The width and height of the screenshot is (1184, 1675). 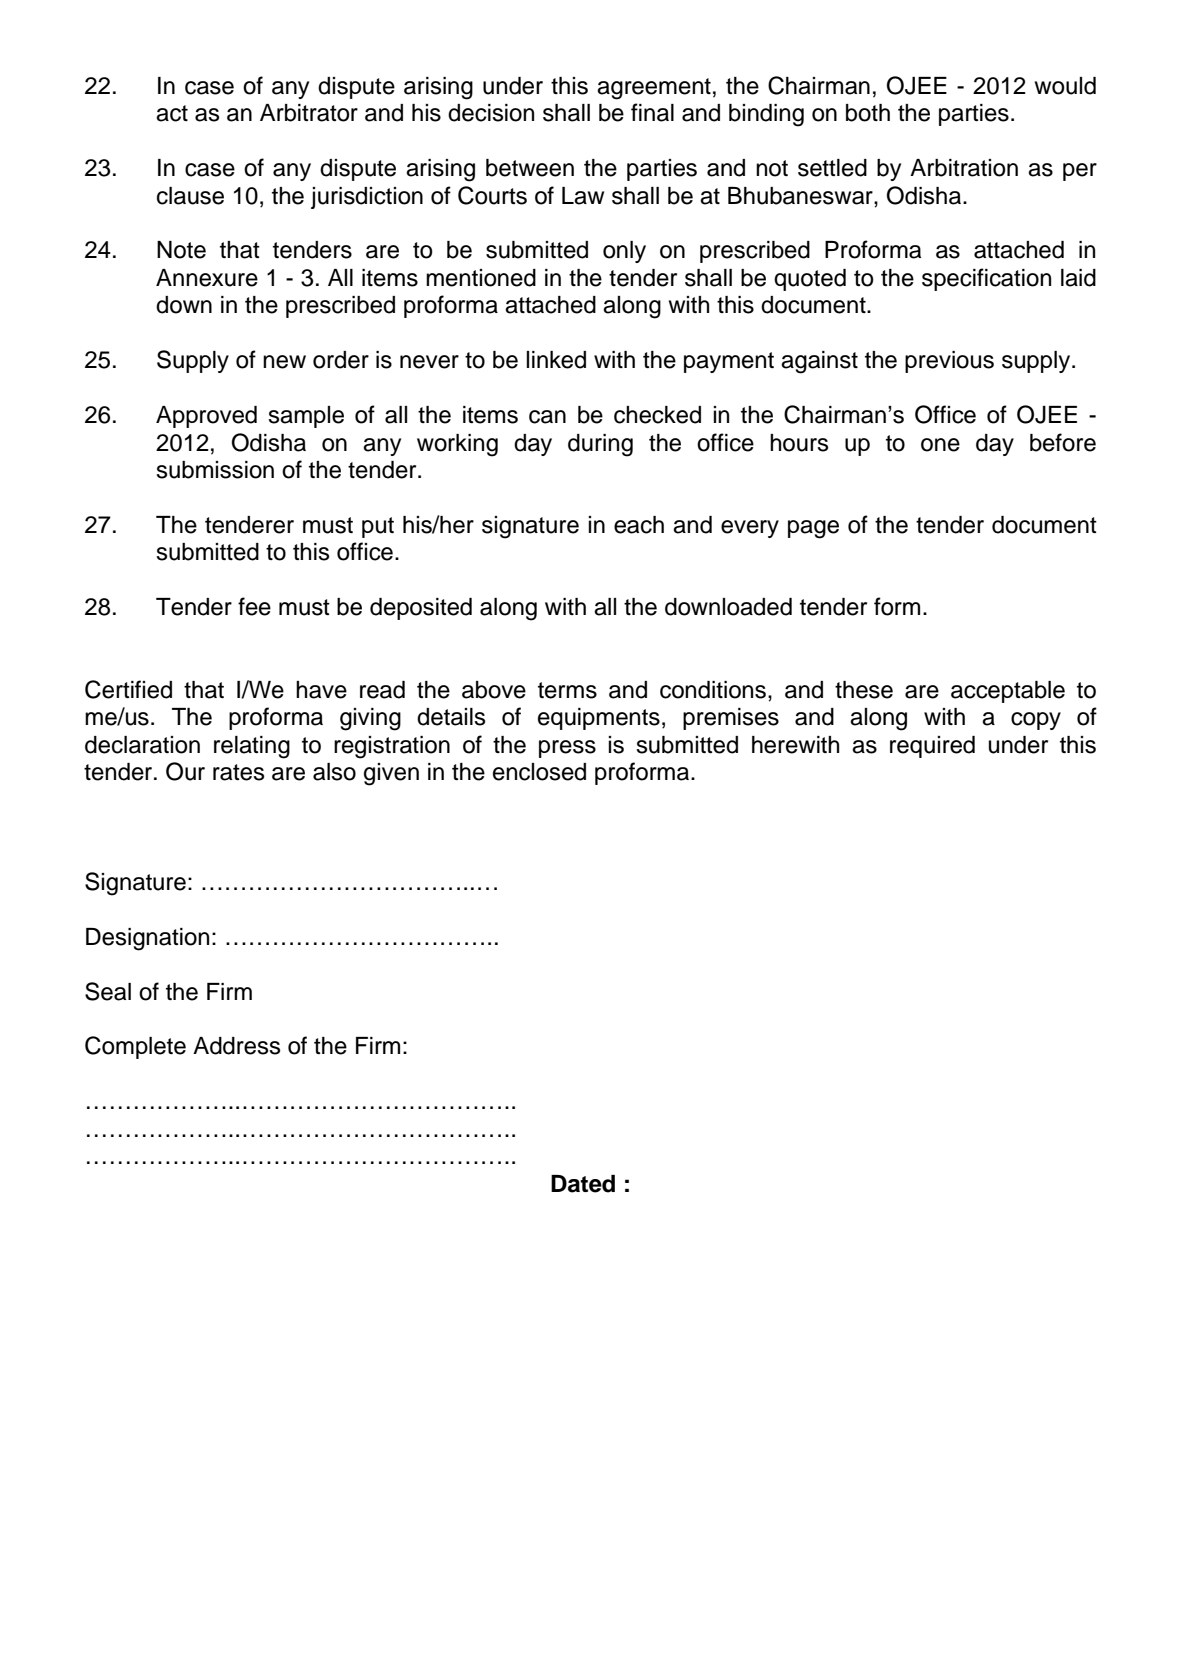 What do you see at coordinates (172, 113) in the screenshot?
I see `act` at bounding box center [172, 113].
